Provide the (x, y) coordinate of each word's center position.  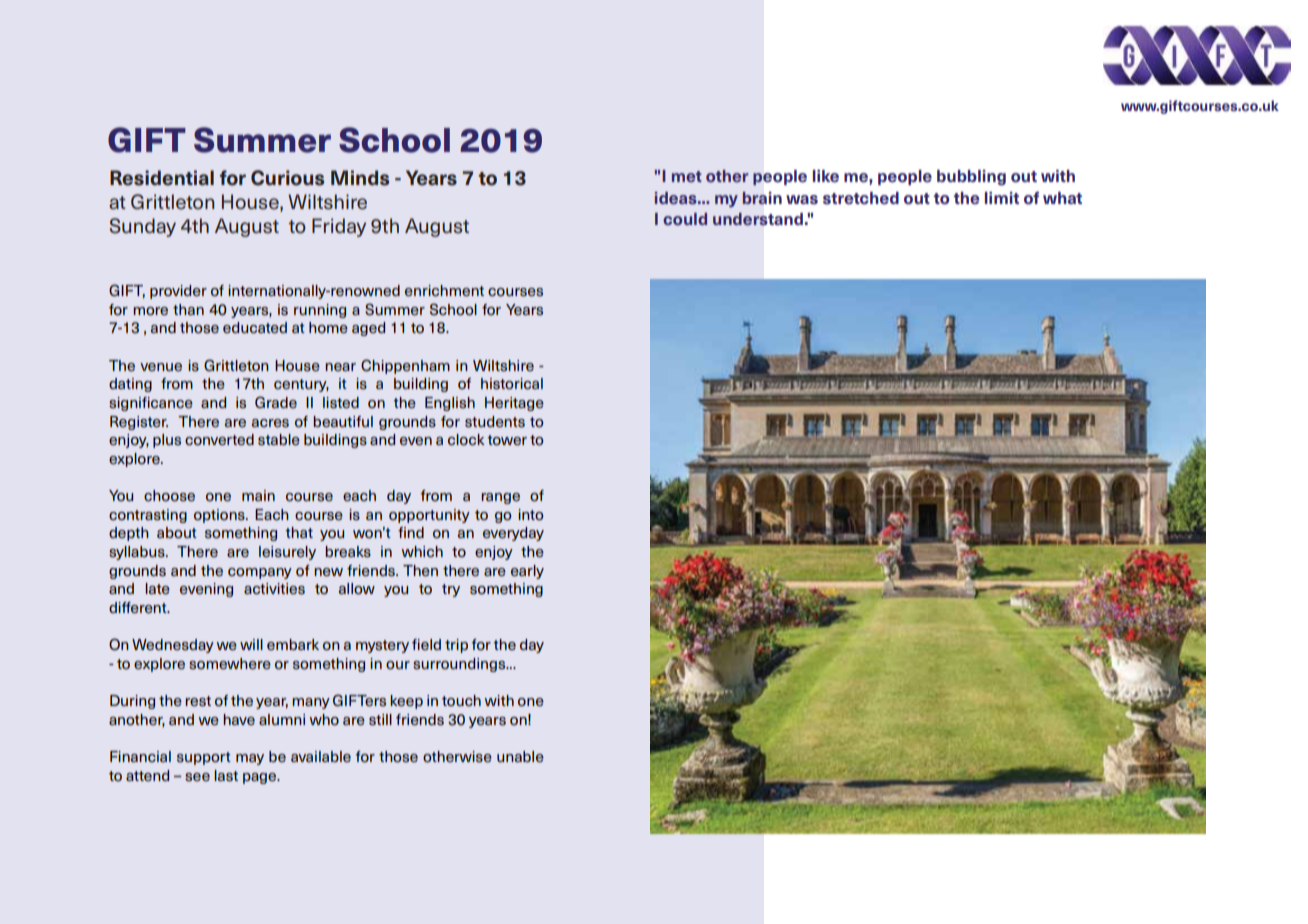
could (685, 219)
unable (520, 756)
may (250, 759)
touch (461, 700)
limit (1002, 198)
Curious (287, 178)
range (500, 498)
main (258, 495)
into (531, 515)
